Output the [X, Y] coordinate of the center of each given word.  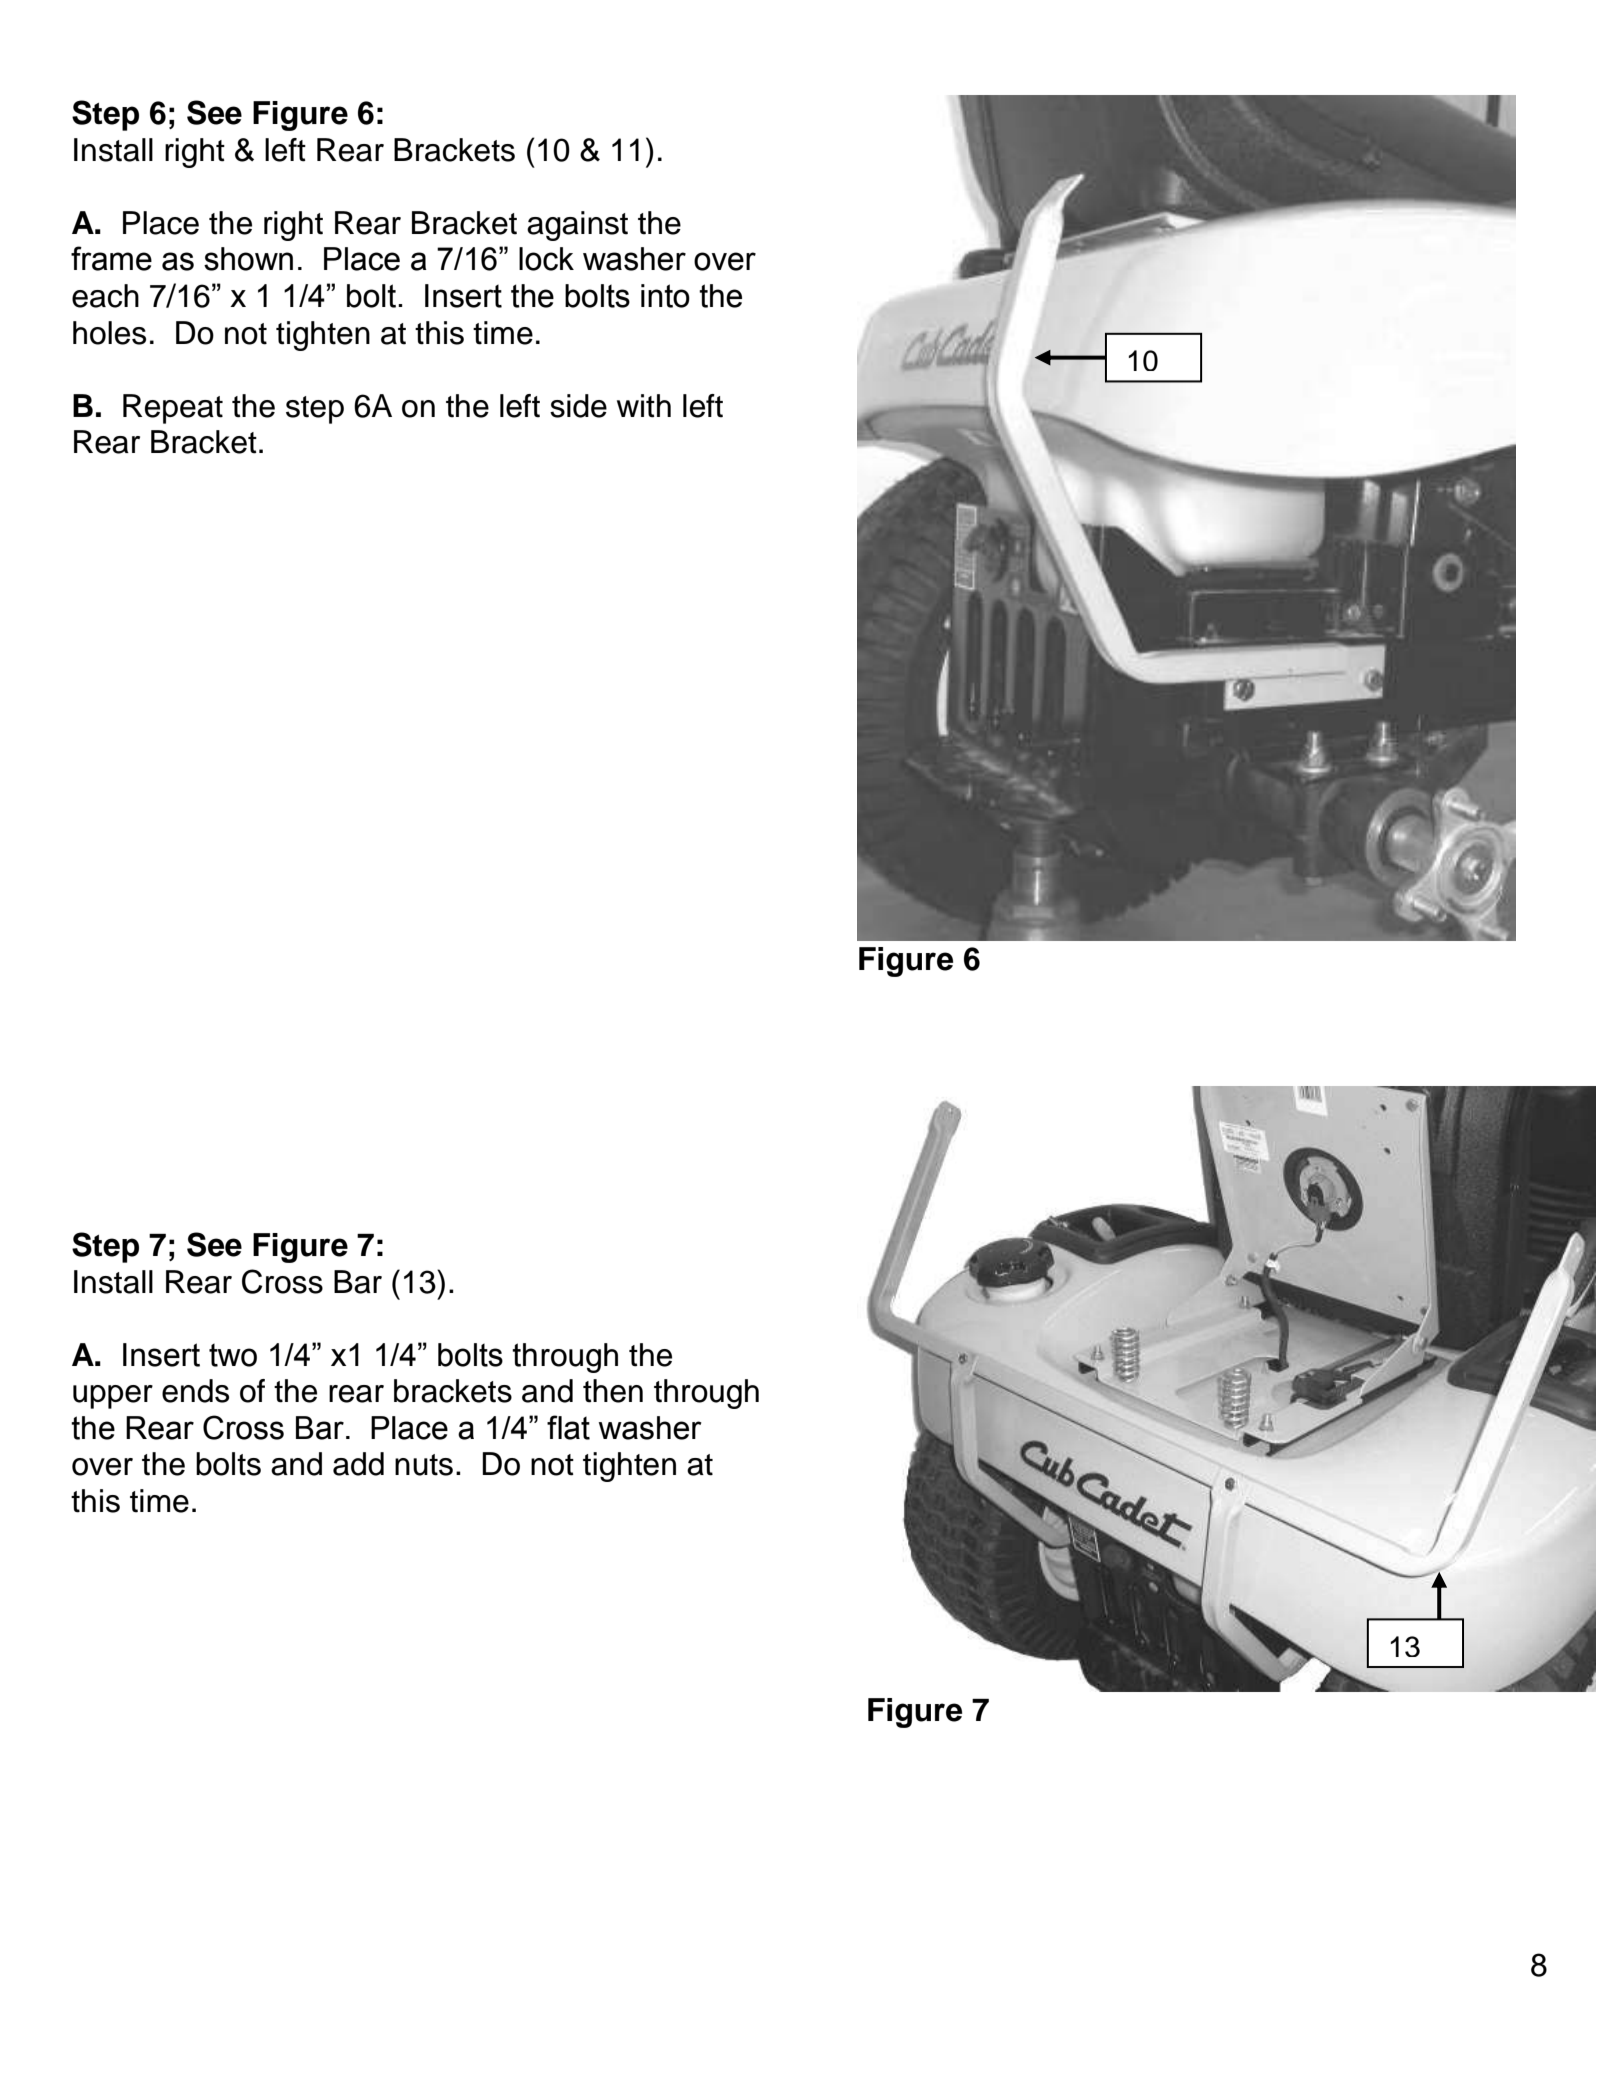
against [577, 226]
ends [195, 1391]
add [358, 1464]
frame [111, 258]
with [644, 406]
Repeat [173, 409]
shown [248, 259]
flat [568, 1427]
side [578, 406]
